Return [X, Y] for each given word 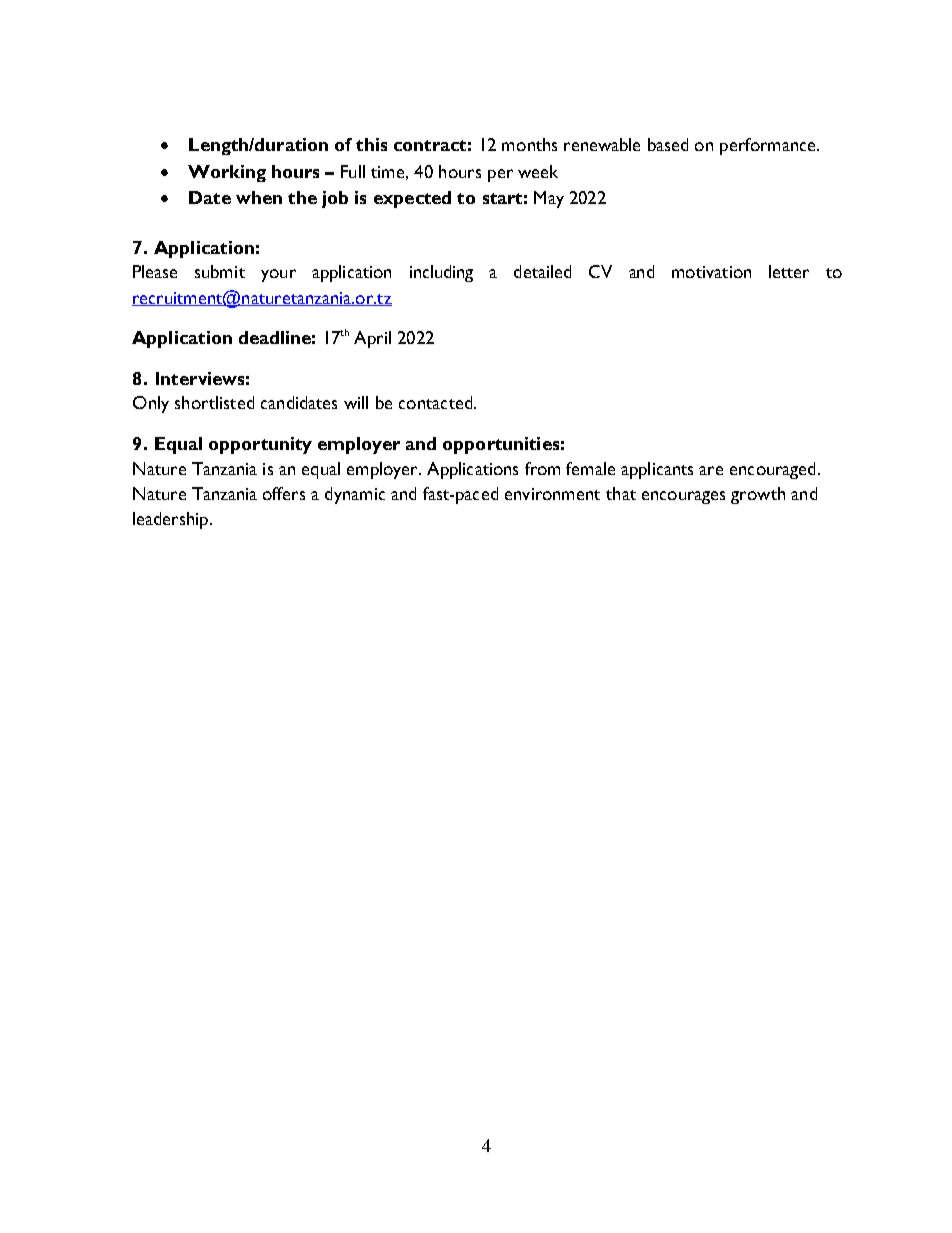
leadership [172, 520]
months [529, 144]
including [441, 273]
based [668, 144]
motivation [711, 272]
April [372, 339]
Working [227, 173]
